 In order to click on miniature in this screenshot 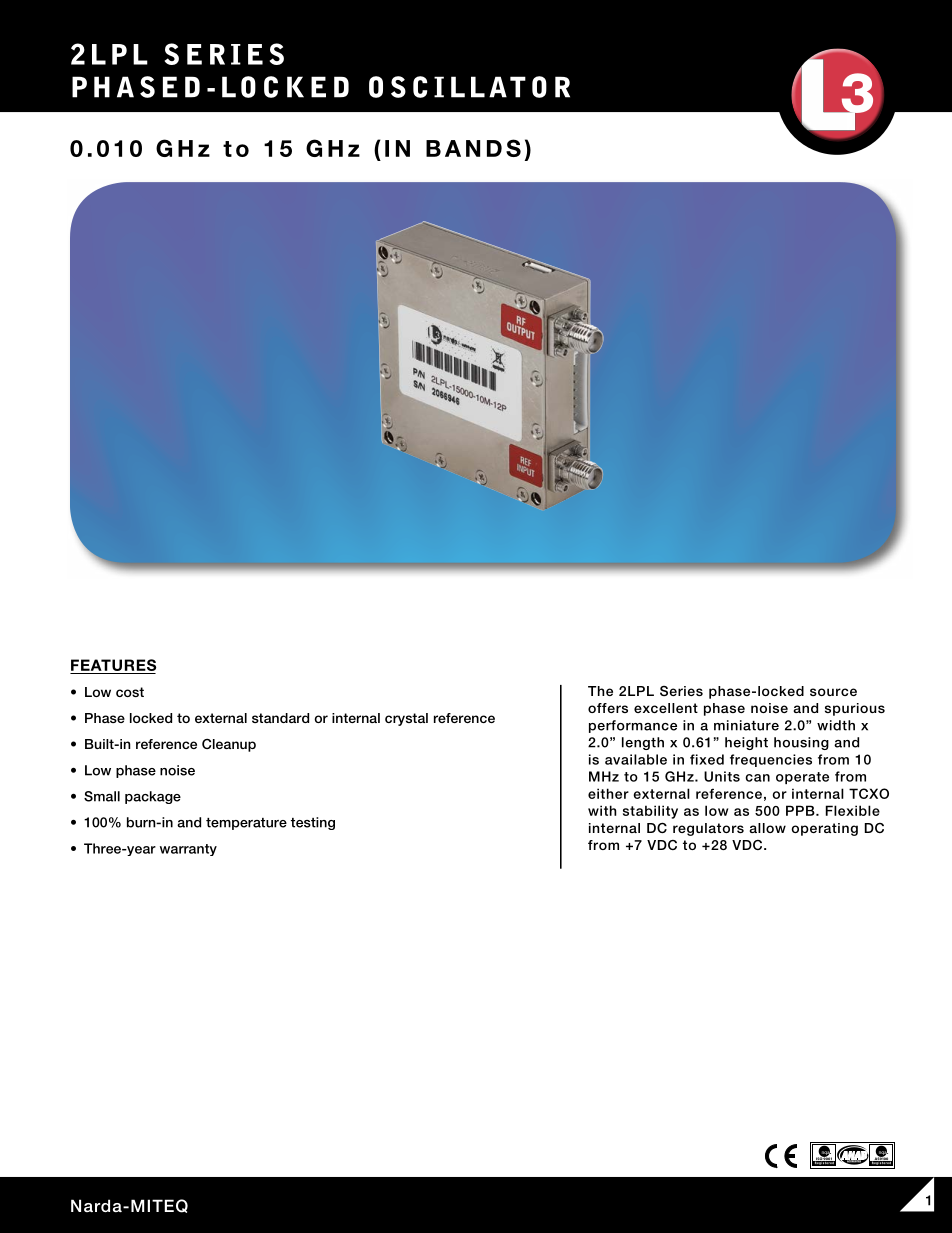, I will do `click(746, 725)`.
